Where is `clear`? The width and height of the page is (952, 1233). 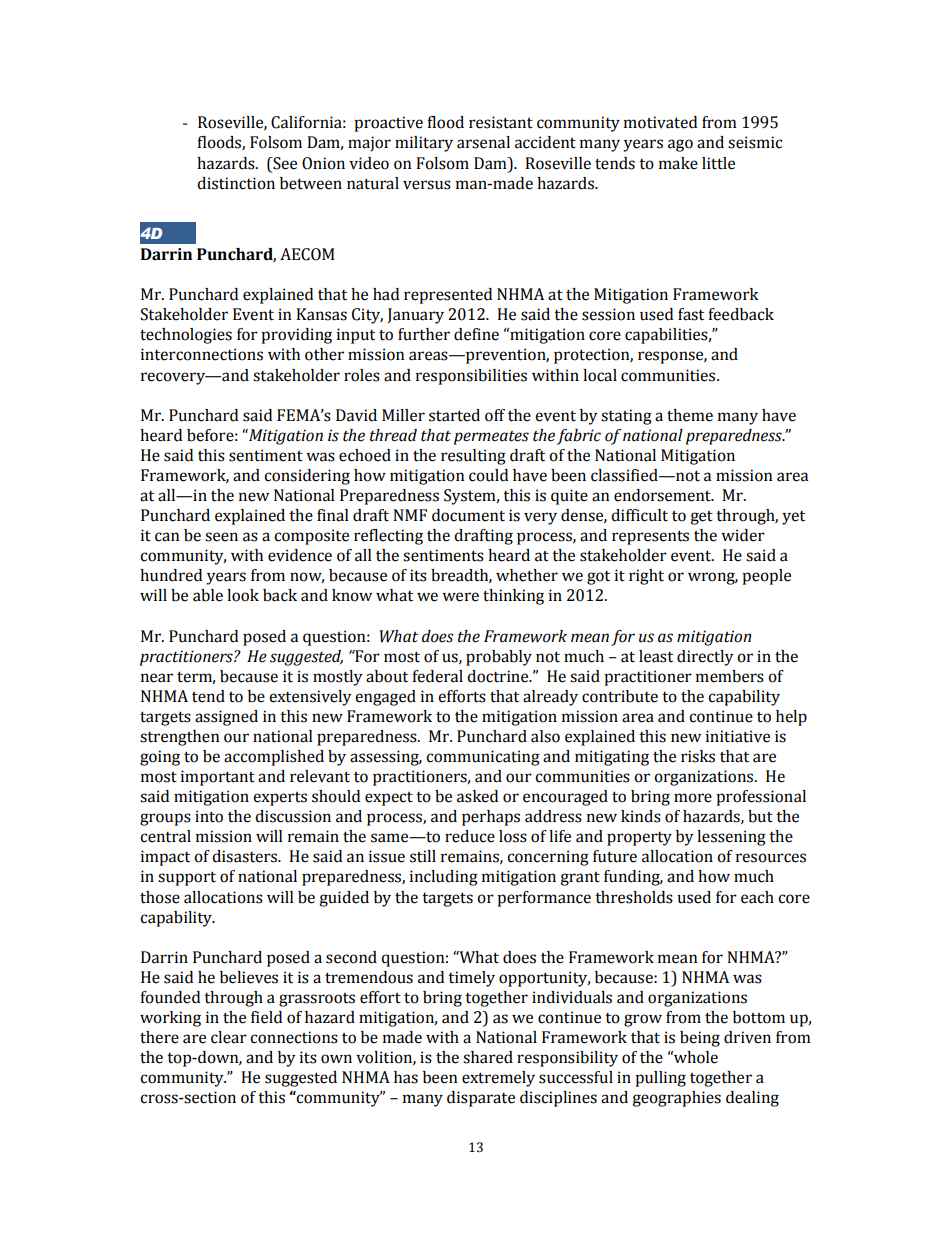 clear is located at coordinates (229, 1037).
